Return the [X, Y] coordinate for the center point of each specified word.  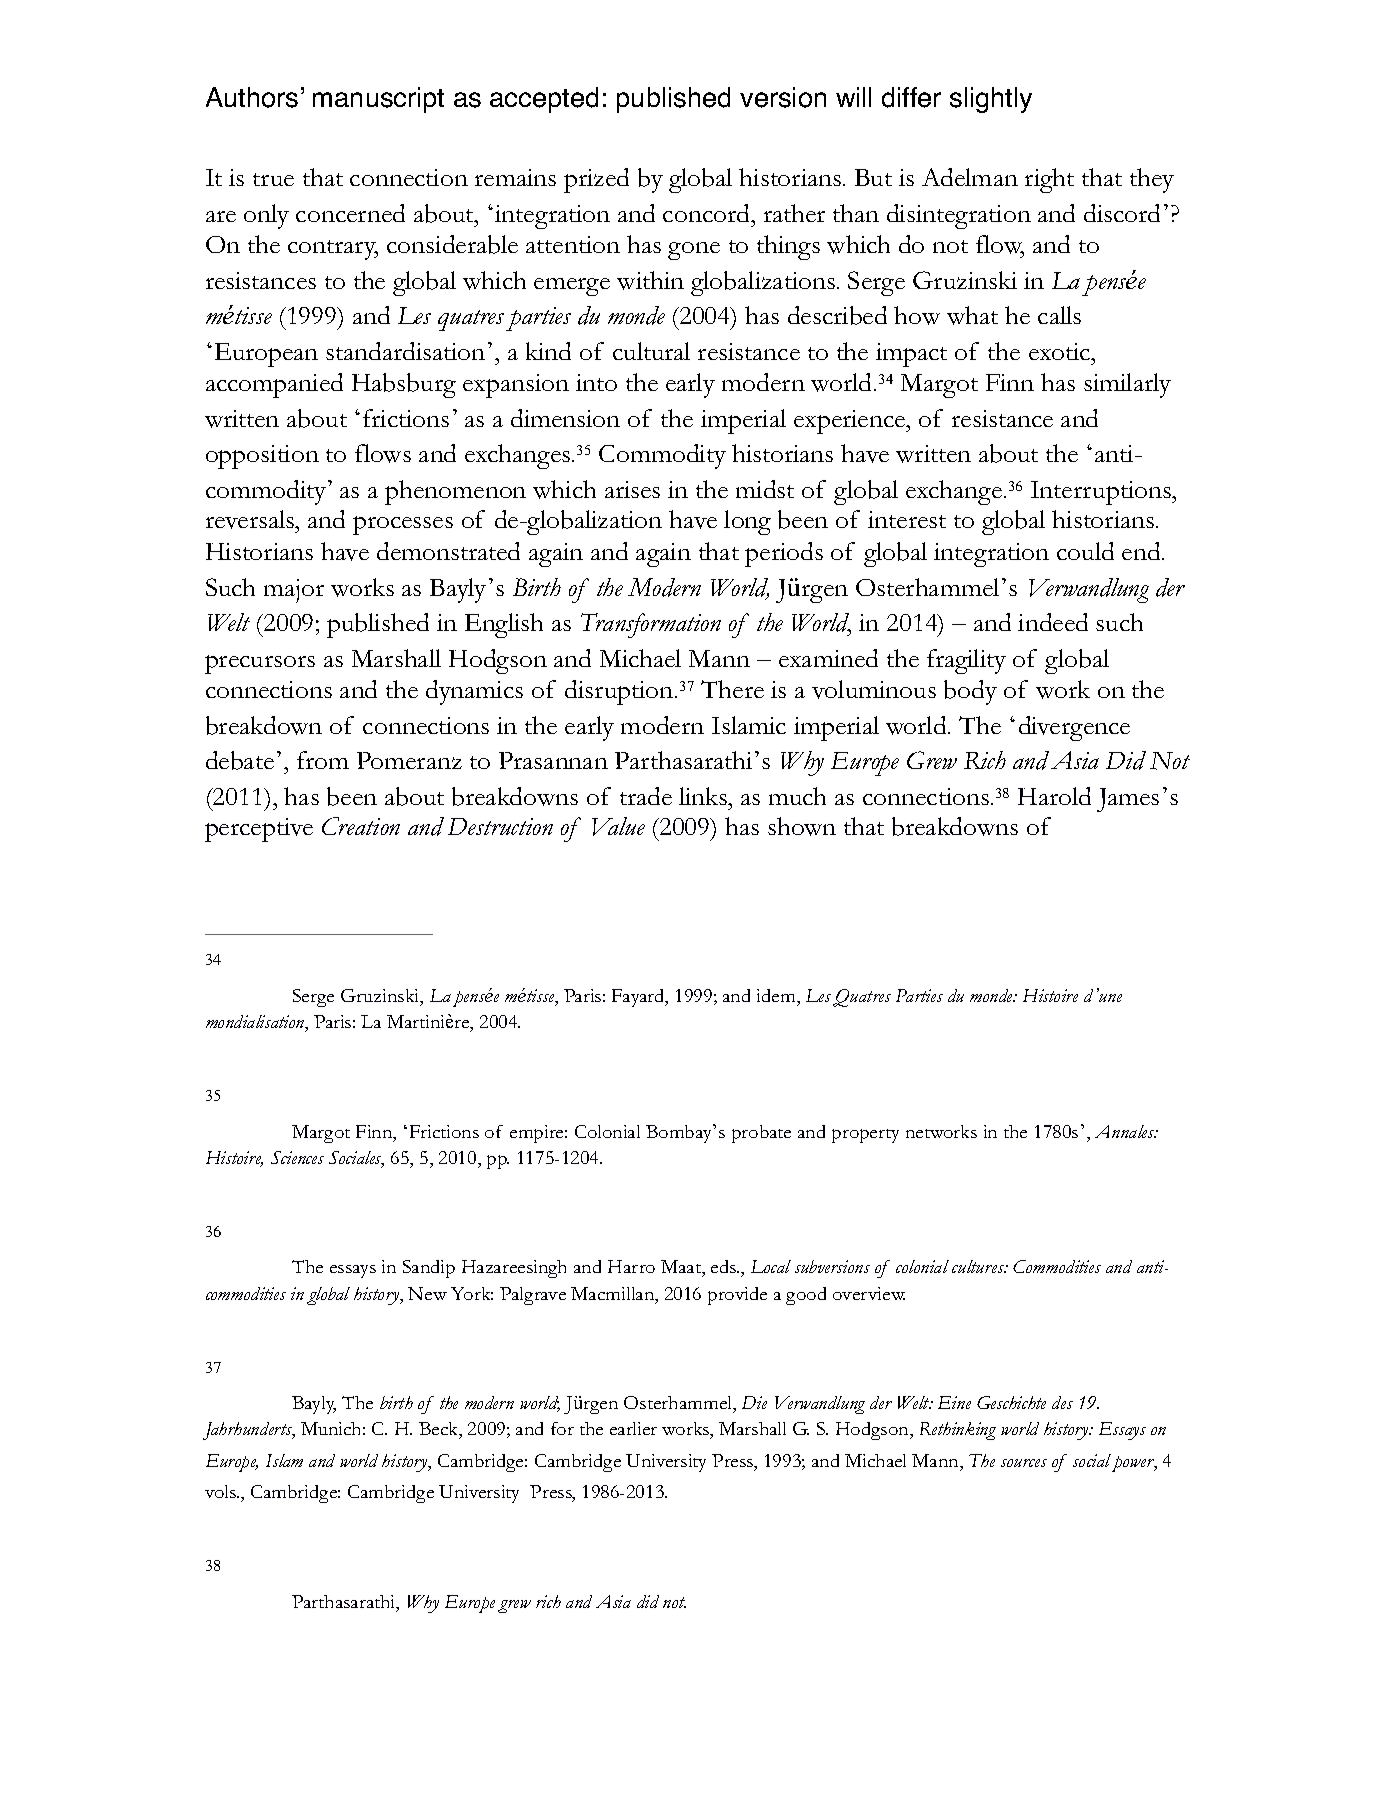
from [323, 760]
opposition [262, 457]
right [1049, 180]
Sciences [297, 1157]
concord [707, 213]
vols [221, 1491]
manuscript [378, 100]
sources [1024, 1463]
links [704, 796]
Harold [1054, 796]
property [865, 1136]
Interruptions [1102, 493]
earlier [633, 1428]
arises [632, 489]
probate [761, 1134]
